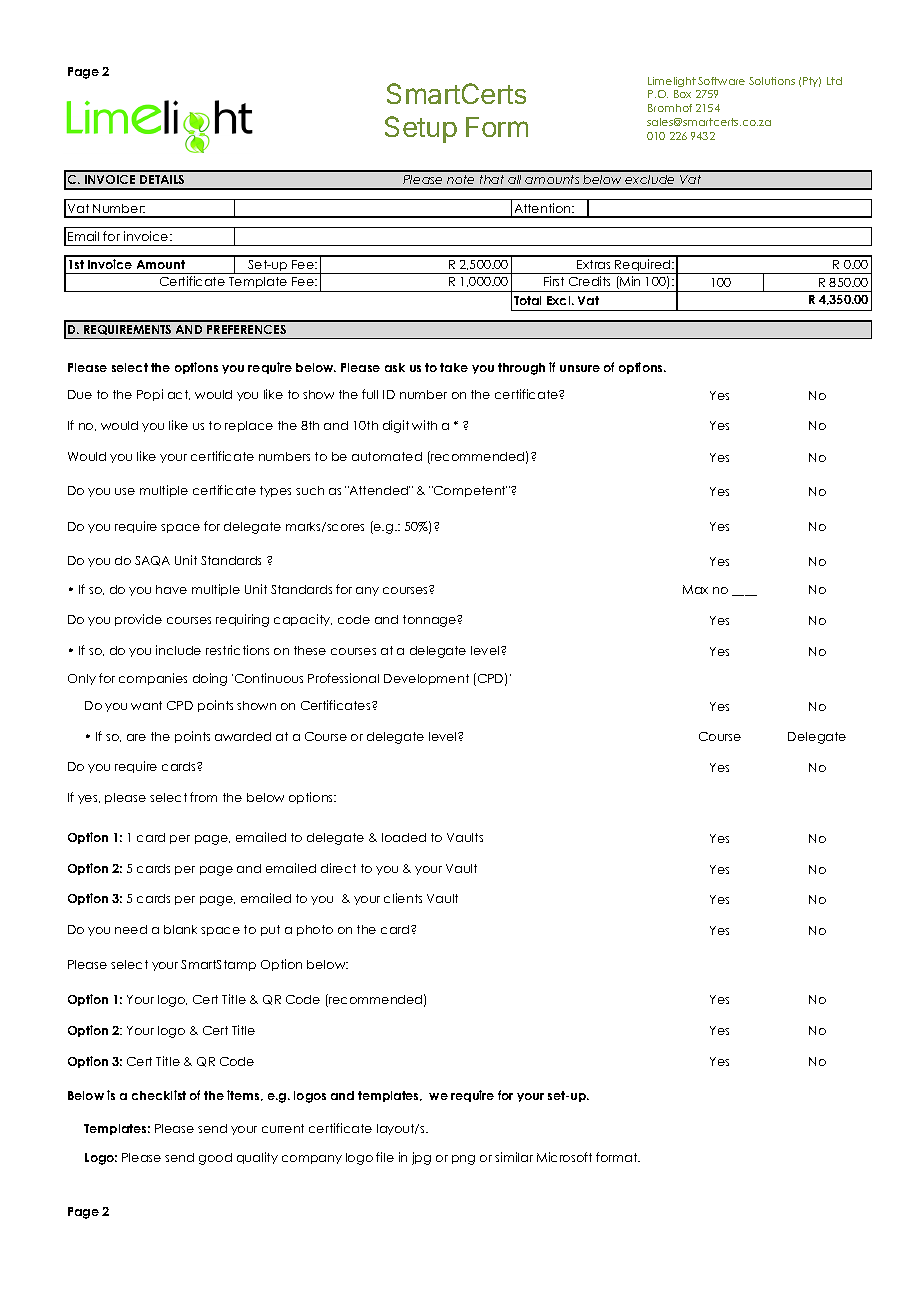 The width and height of the image is (924, 1308). I want to click on loaded, so click(404, 837).
